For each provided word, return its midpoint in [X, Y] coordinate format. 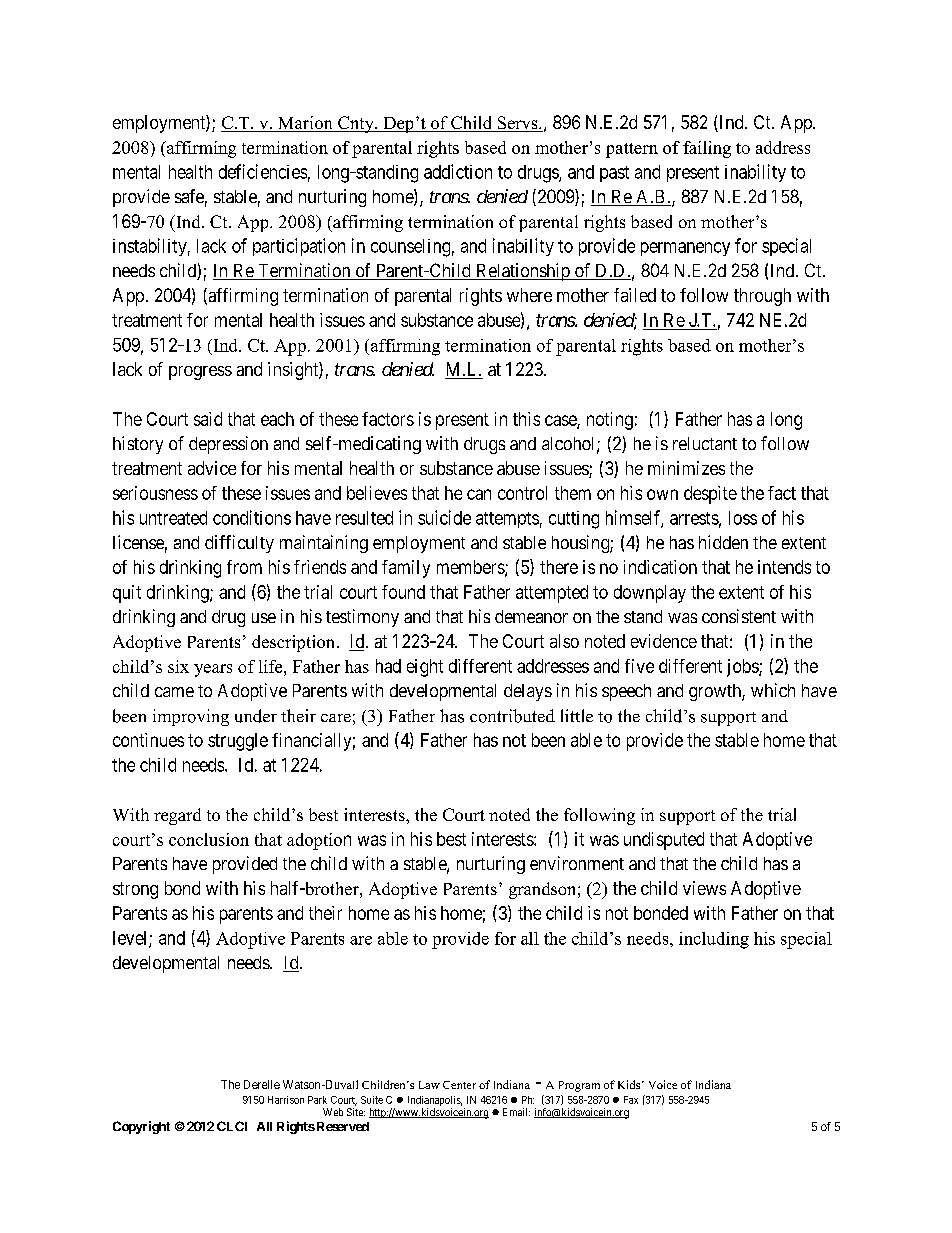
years [213, 670]
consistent [739, 616]
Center [459, 1085]
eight [425, 668]
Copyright [141, 1127]
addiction [458, 171]
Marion [305, 124]
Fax [631, 1100]
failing [707, 149]
